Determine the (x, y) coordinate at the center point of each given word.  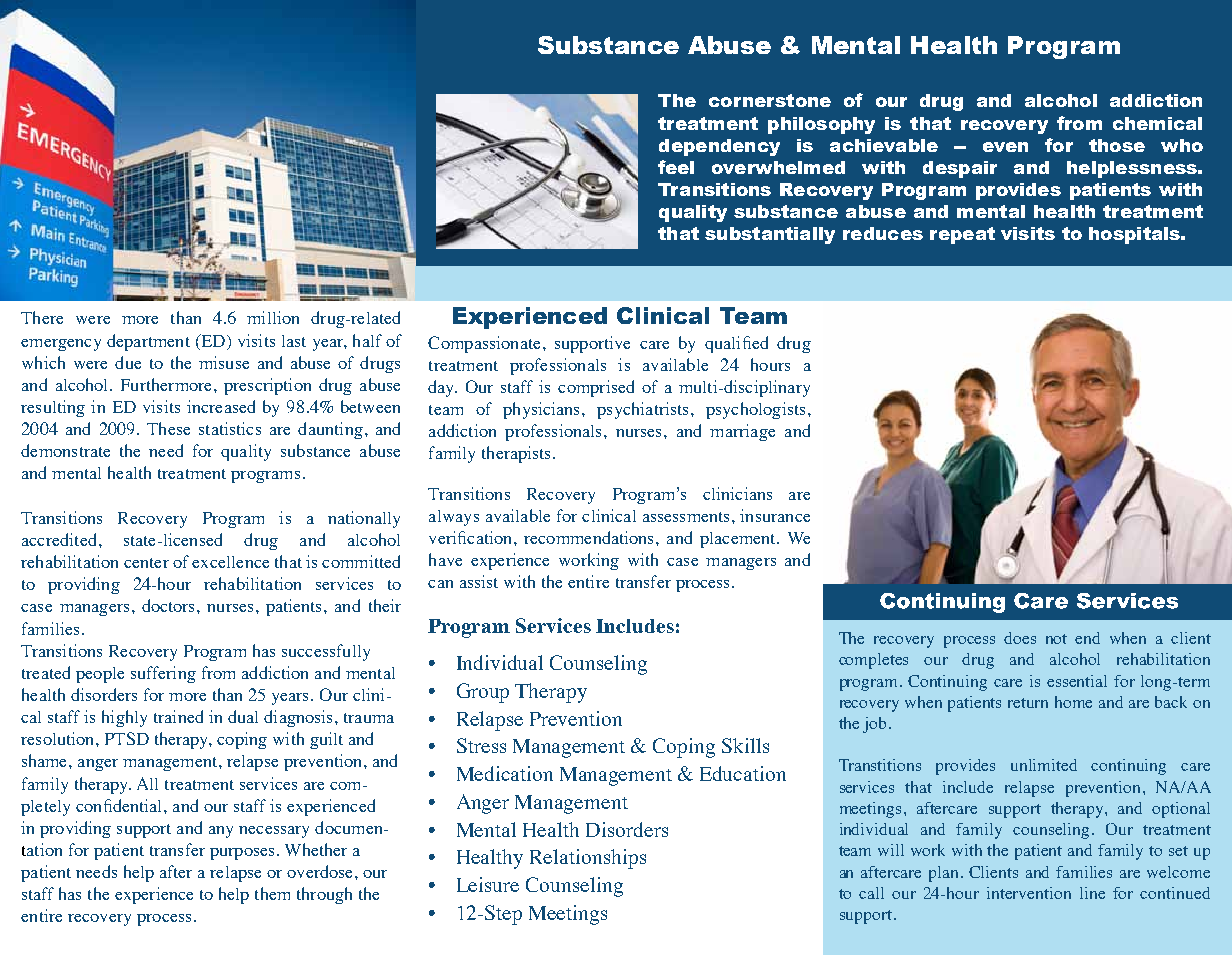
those (1117, 145)
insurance (775, 515)
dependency (719, 147)
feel (676, 167)
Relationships (588, 859)
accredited (59, 539)
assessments (686, 517)
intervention (1029, 893)
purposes (242, 854)
